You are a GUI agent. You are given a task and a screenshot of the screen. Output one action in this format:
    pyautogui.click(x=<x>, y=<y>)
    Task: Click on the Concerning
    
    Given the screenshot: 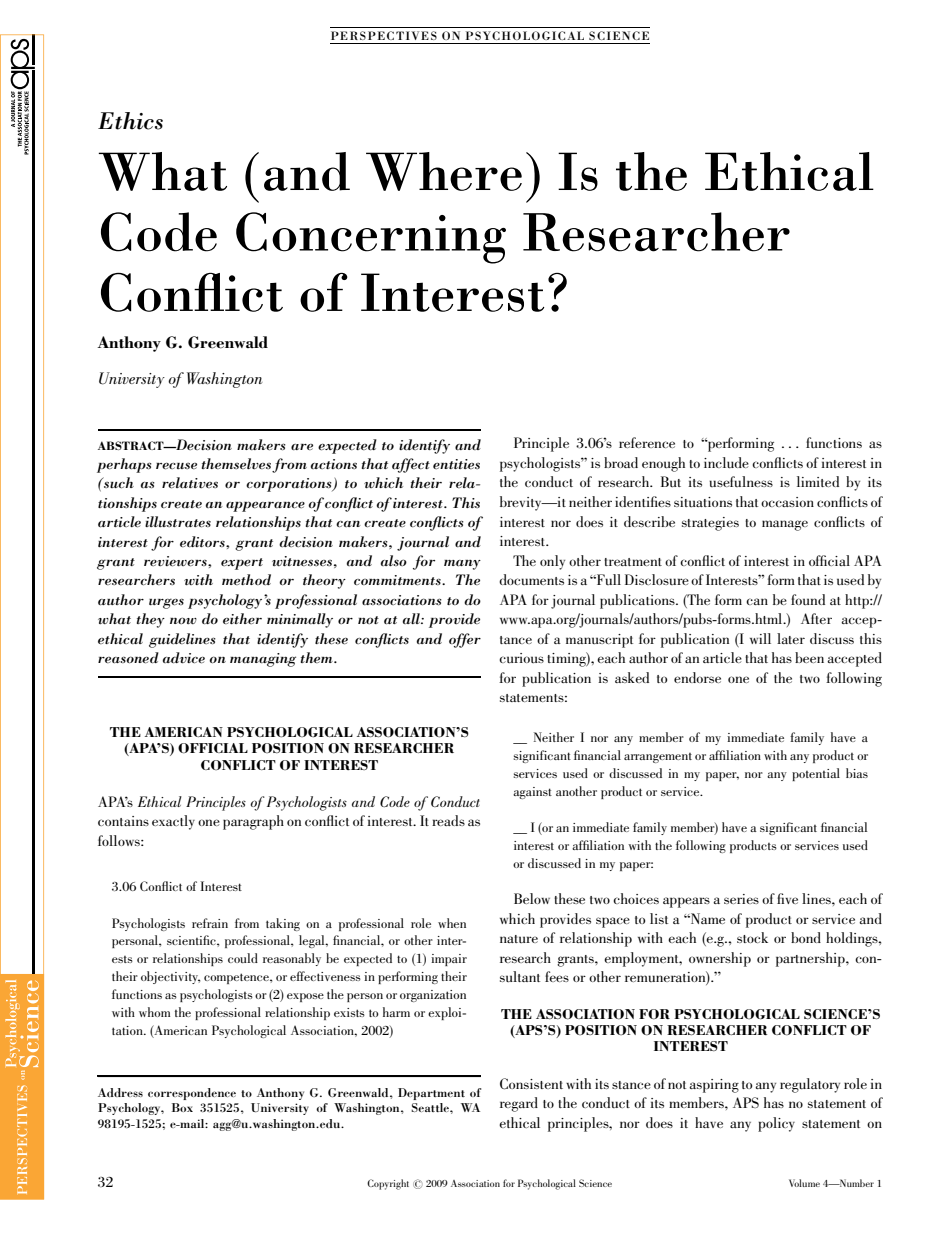 What is the action you would take?
    pyautogui.click(x=371, y=238)
